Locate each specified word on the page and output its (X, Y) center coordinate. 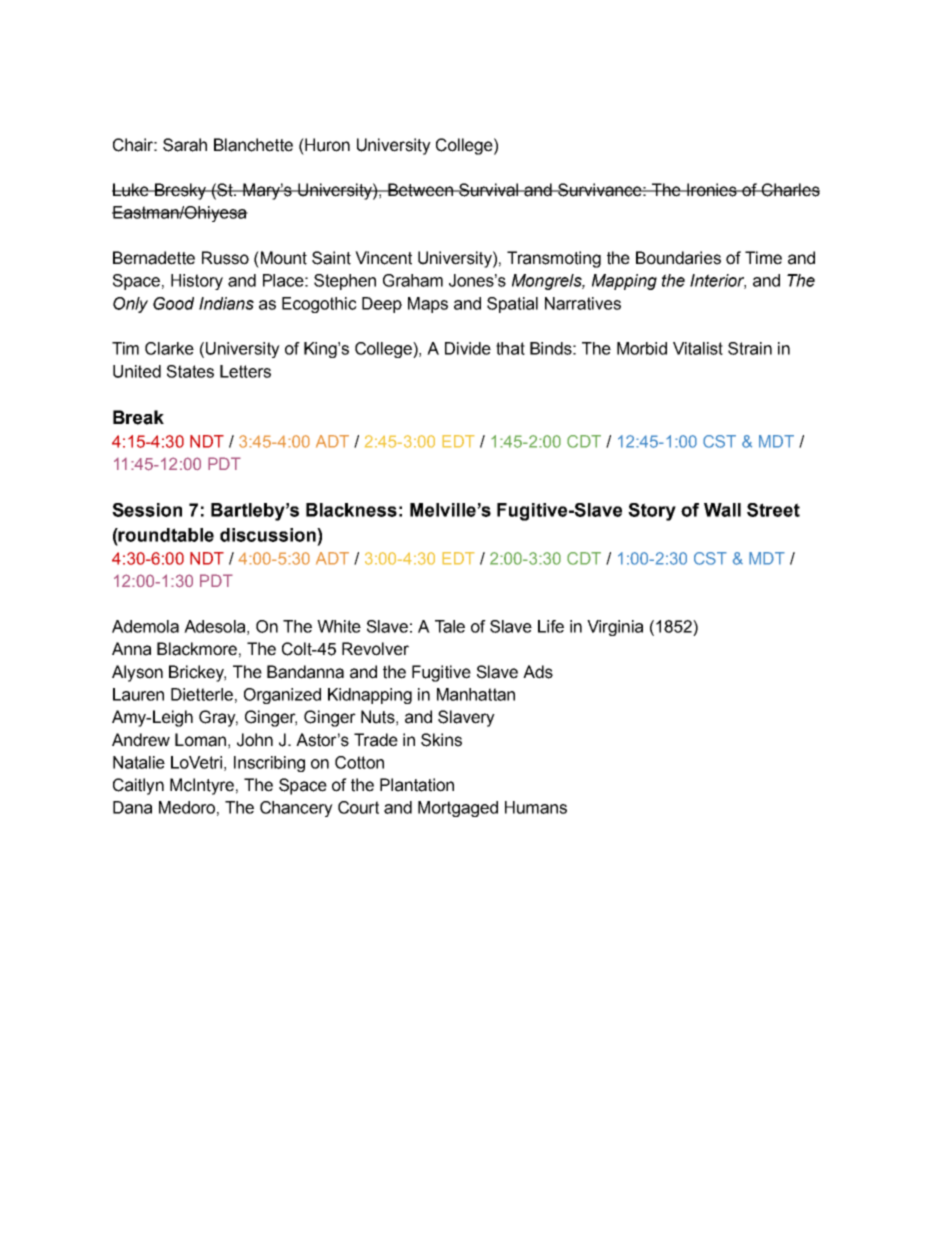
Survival (489, 190)
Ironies (712, 190)
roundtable (165, 535)
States (190, 371)
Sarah (185, 145)
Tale (450, 626)
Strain (750, 348)
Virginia (615, 628)
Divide (468, 348)
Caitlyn (138, 786)
